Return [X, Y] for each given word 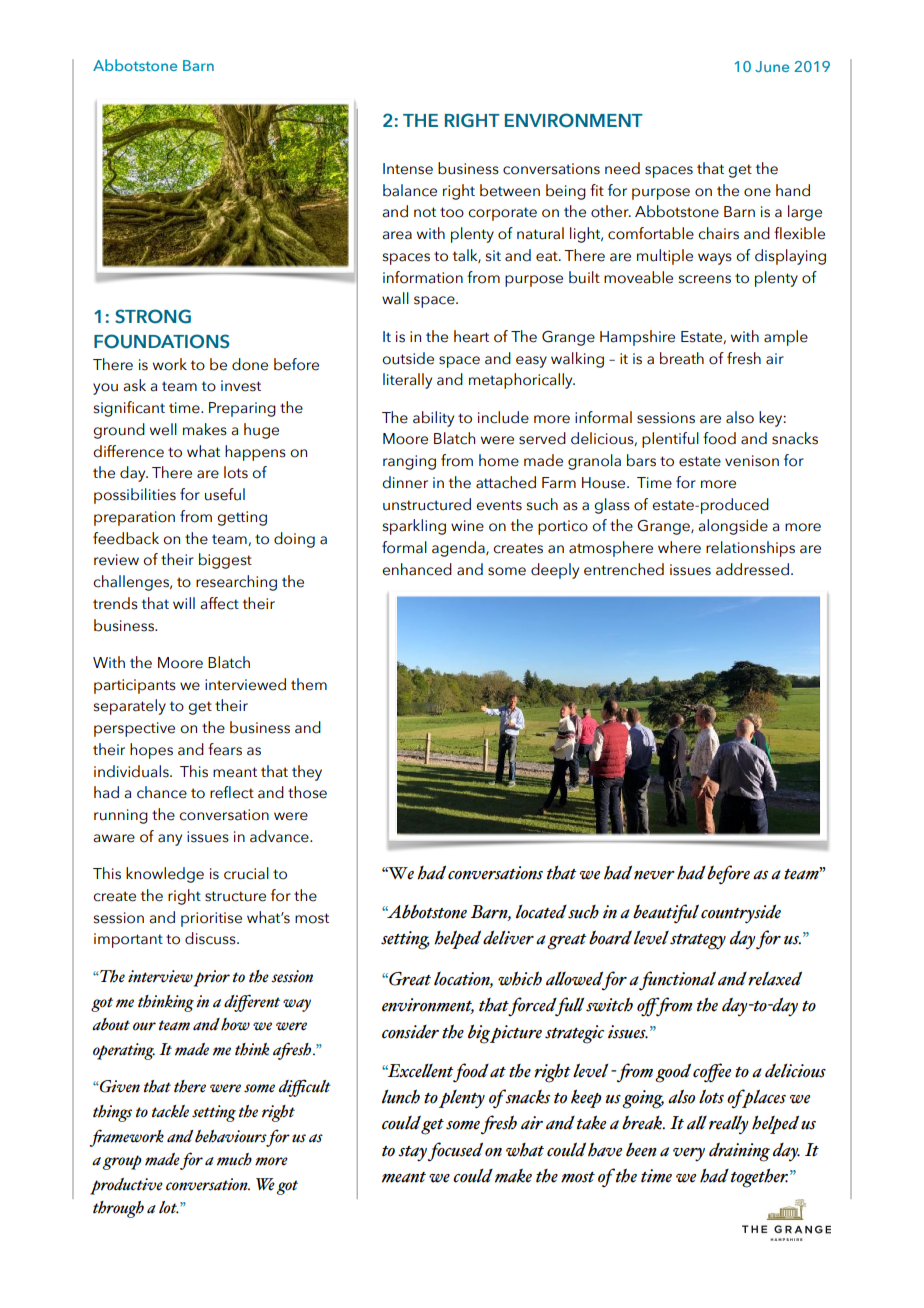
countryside [741, 914]
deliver [508, 937]
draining [739, 1152]
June [772, 66]
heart [471, 336]
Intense [408, 169]
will [184, 603]
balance [410, 190]
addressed [752, 569]
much [234, 1159]
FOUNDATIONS [161, 341]
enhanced [417, 569]
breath [682, 358]
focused [455, 1152]
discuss [211, 938]
